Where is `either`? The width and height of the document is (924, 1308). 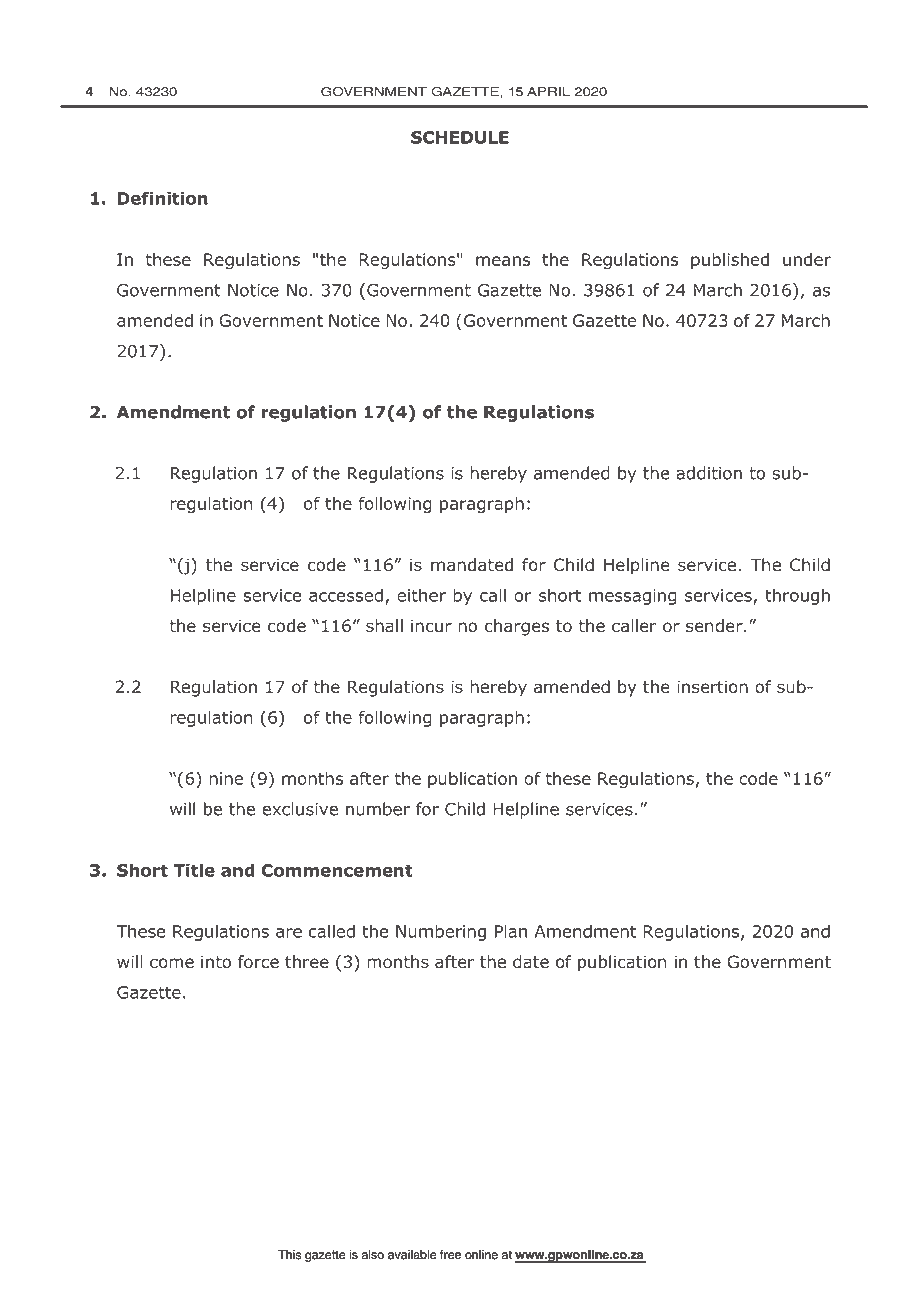 either is located at coordinates (421, 595).
